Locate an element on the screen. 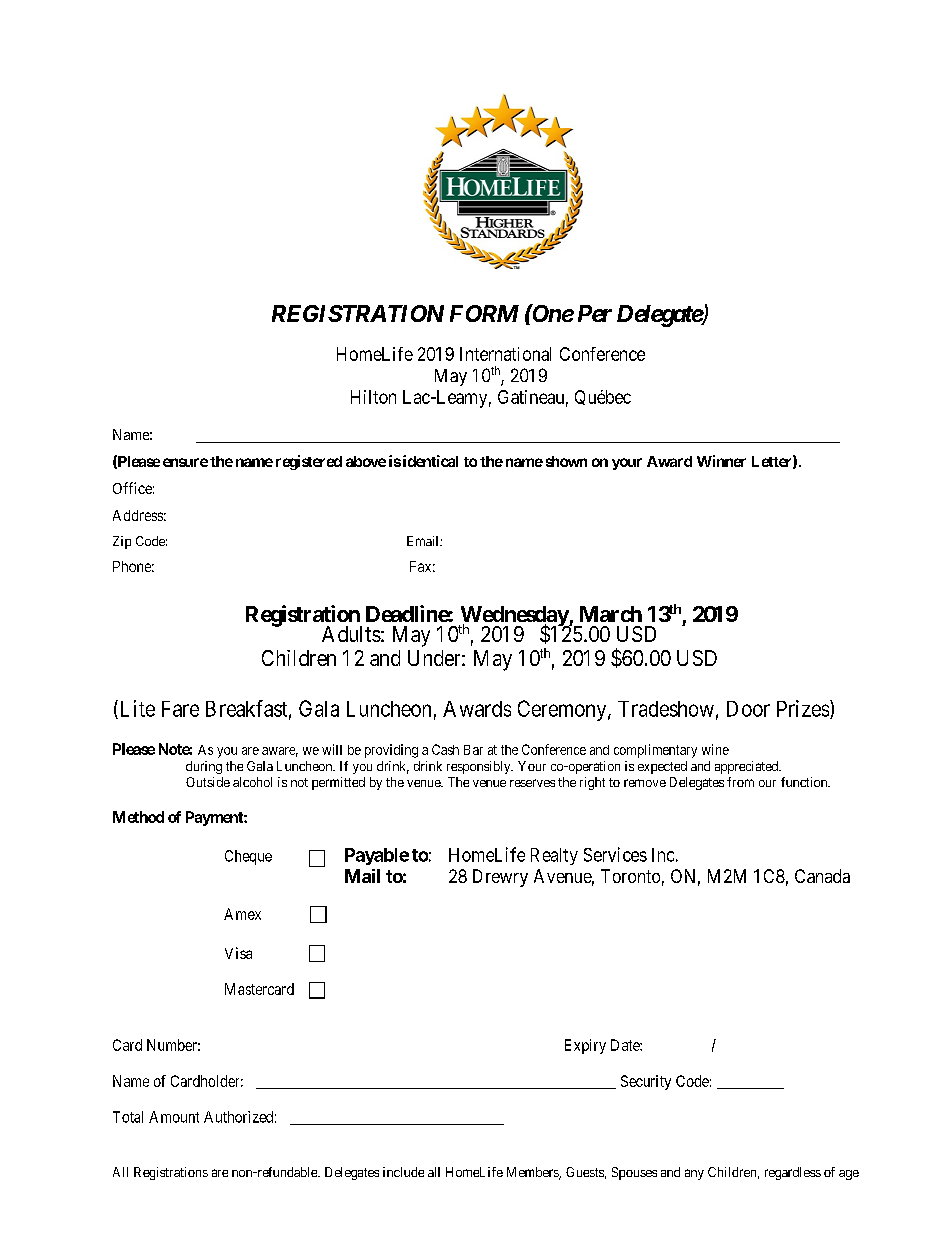  Canada is located at coordinates (822, 876).
